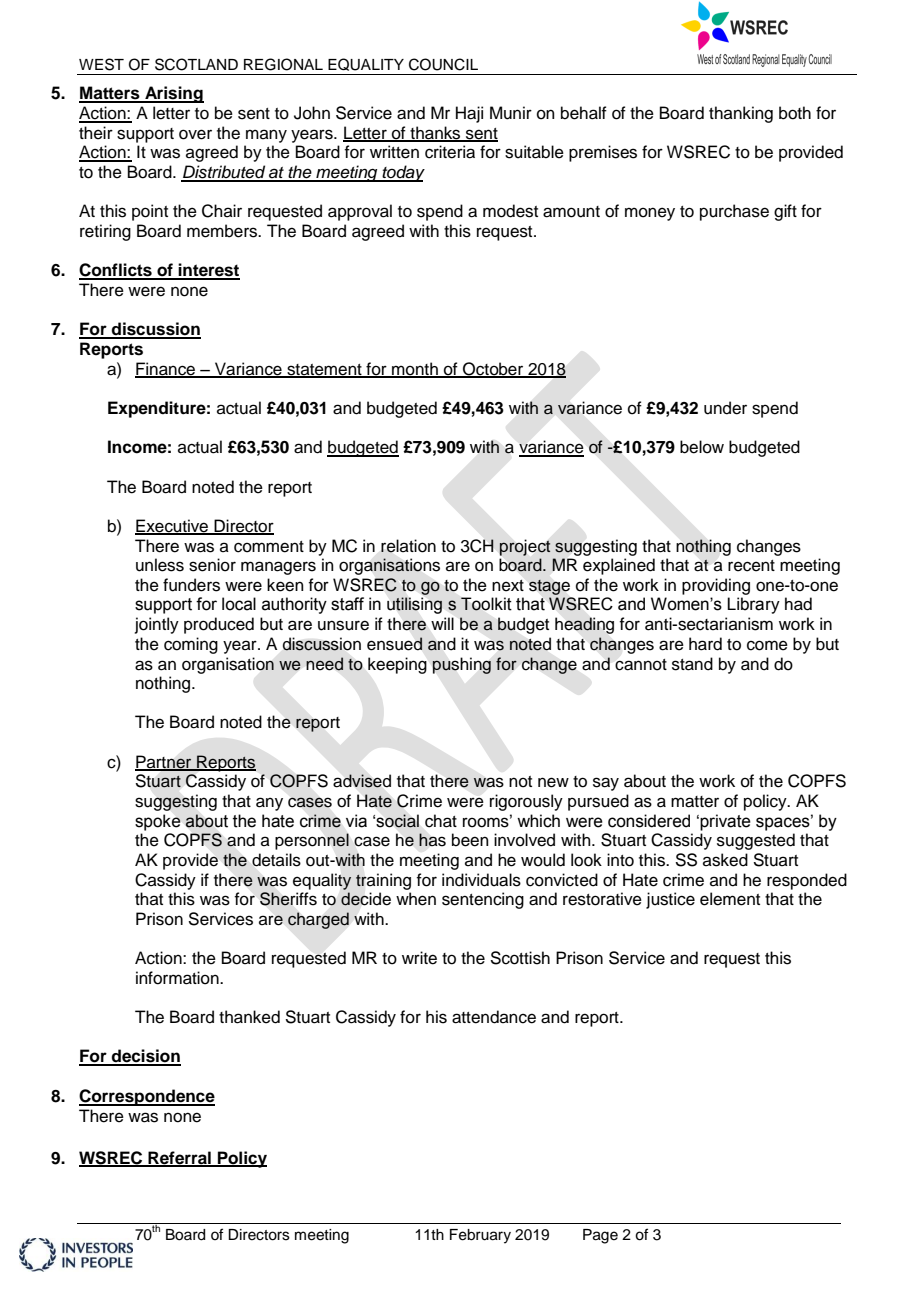 Image resolution: width=924 pixels, height=1308 pixels. I want to click on Finance, so click(166, 369).
